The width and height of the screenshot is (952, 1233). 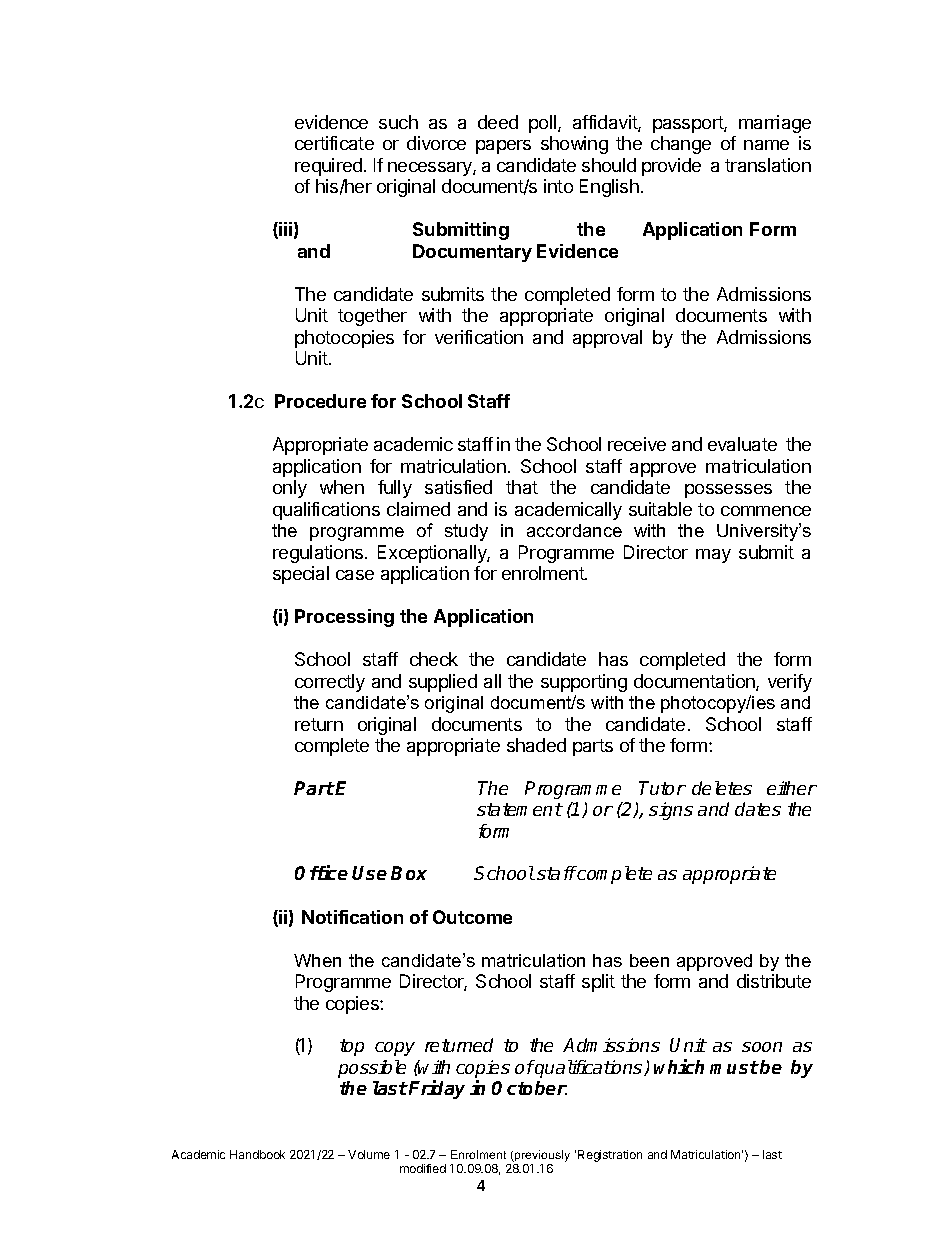 I want to click on must, so click(x=734, y=1067).
